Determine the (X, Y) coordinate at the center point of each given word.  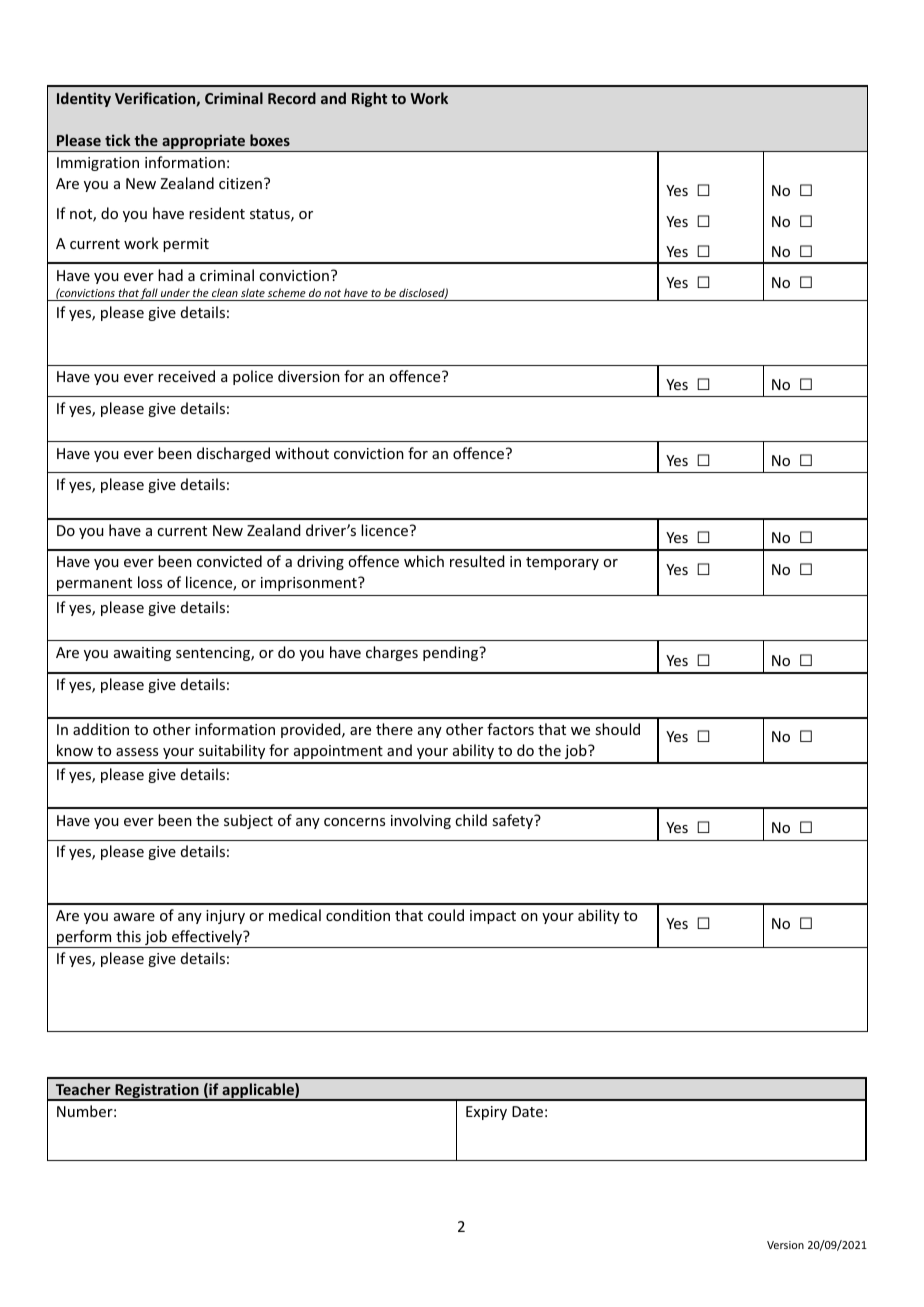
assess (137, 752)
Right (369, 99)
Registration (157, 1092)
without (302, 453)
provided (312, 730)
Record (292, 98)
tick (118, 140)
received (186, 376)
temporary (562, 563)
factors (510, 729)
